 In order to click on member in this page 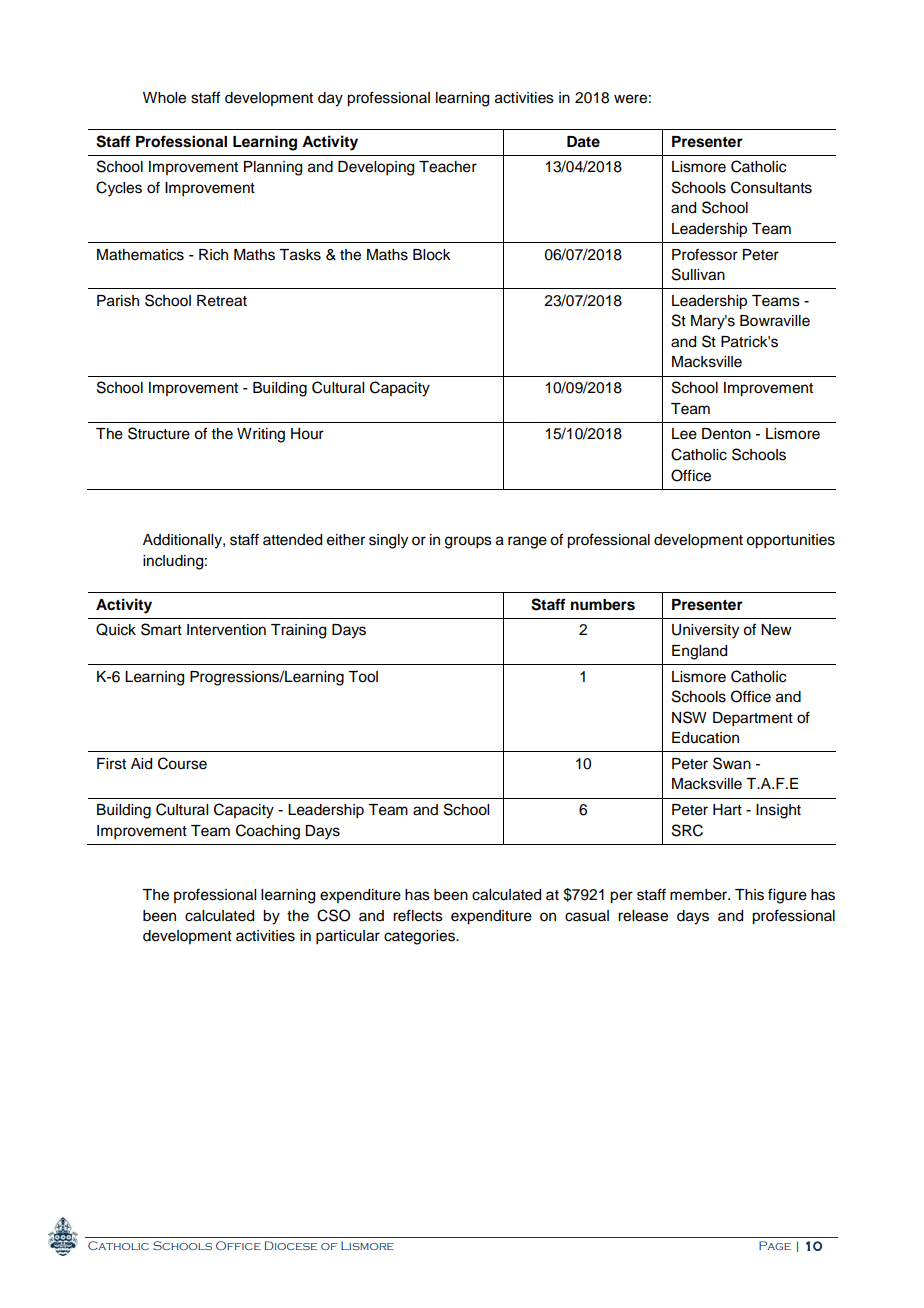, I will do `click(700, 895)`.
